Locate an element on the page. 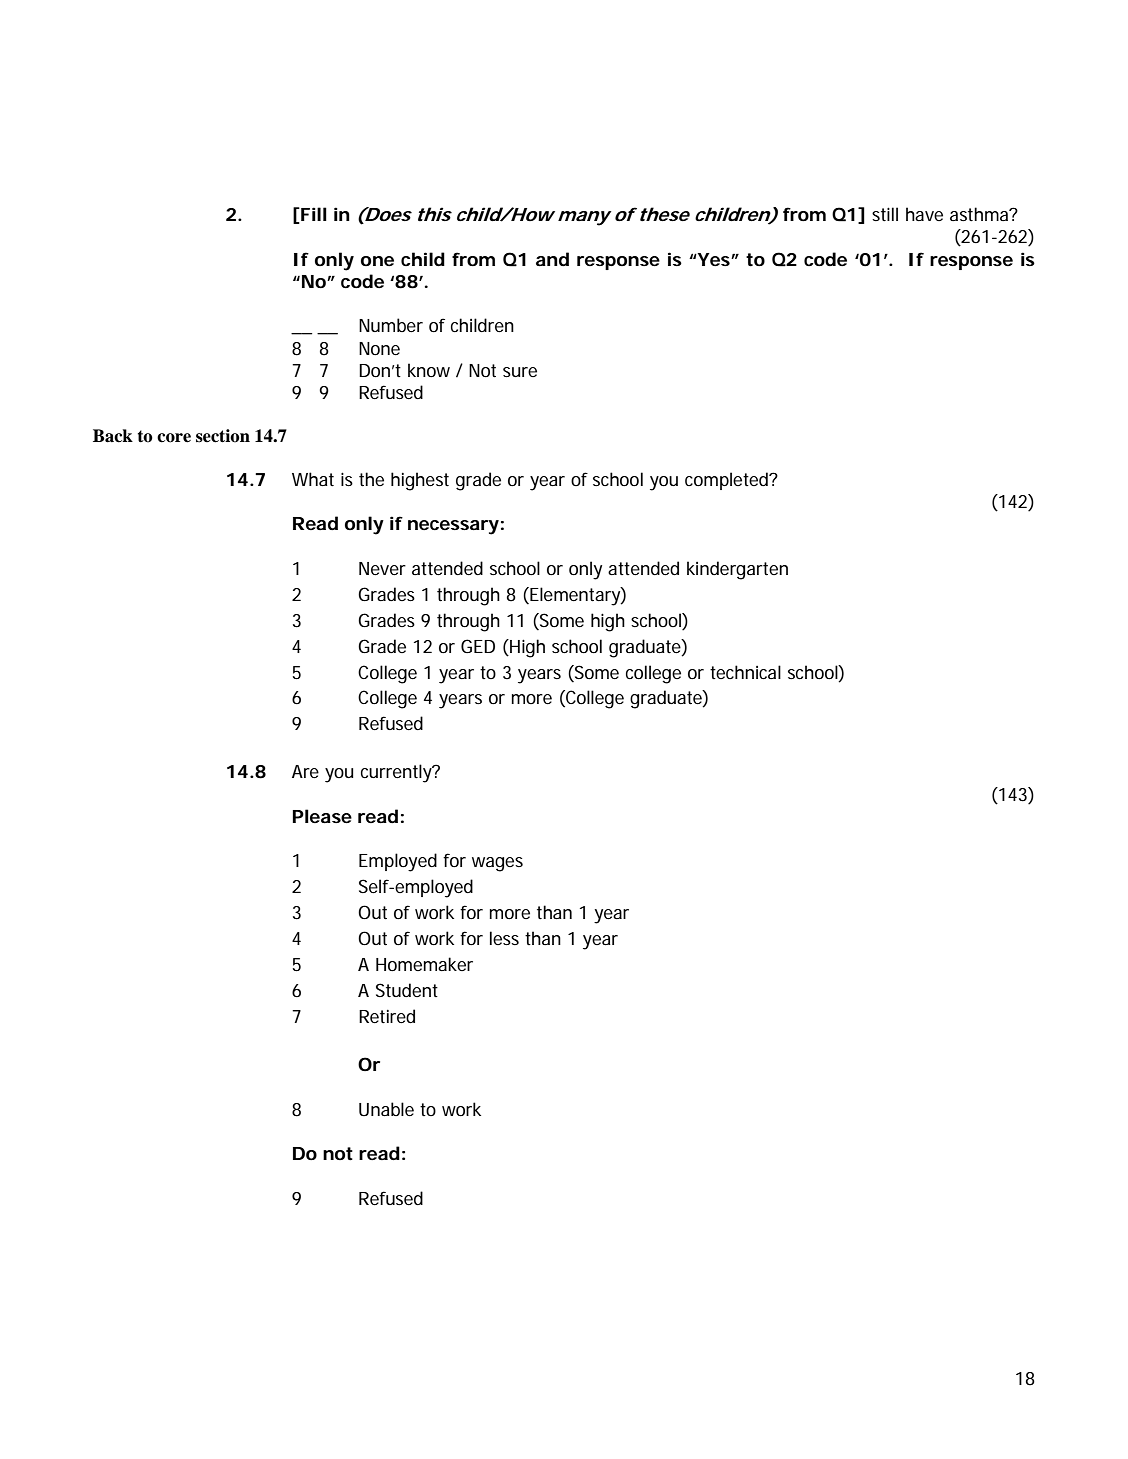 The width and height of the image is (1128, 1459). Are is located at coordinates (305, 771).
